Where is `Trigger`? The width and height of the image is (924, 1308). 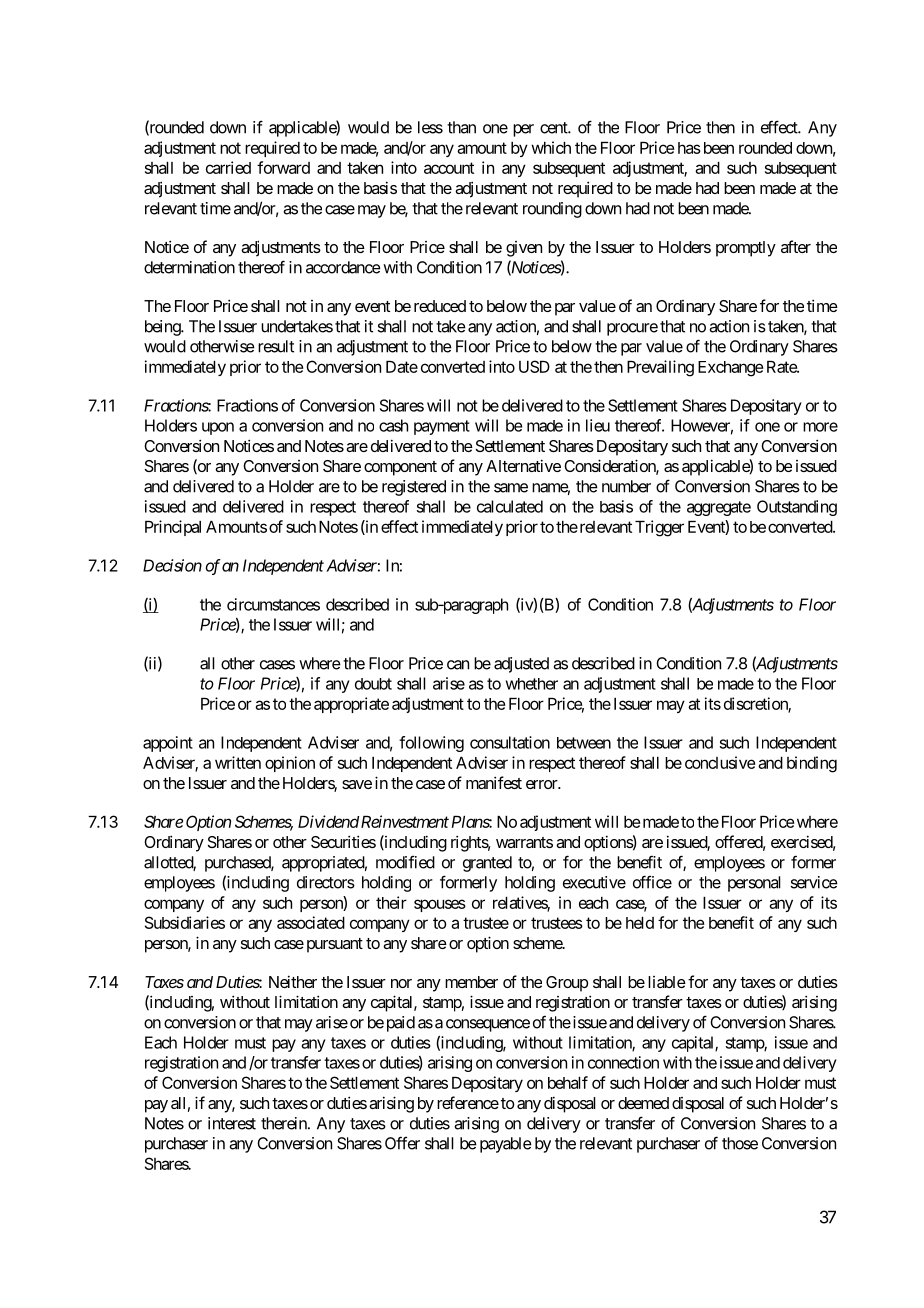
Trigger is located at coordinates (659, 528).
